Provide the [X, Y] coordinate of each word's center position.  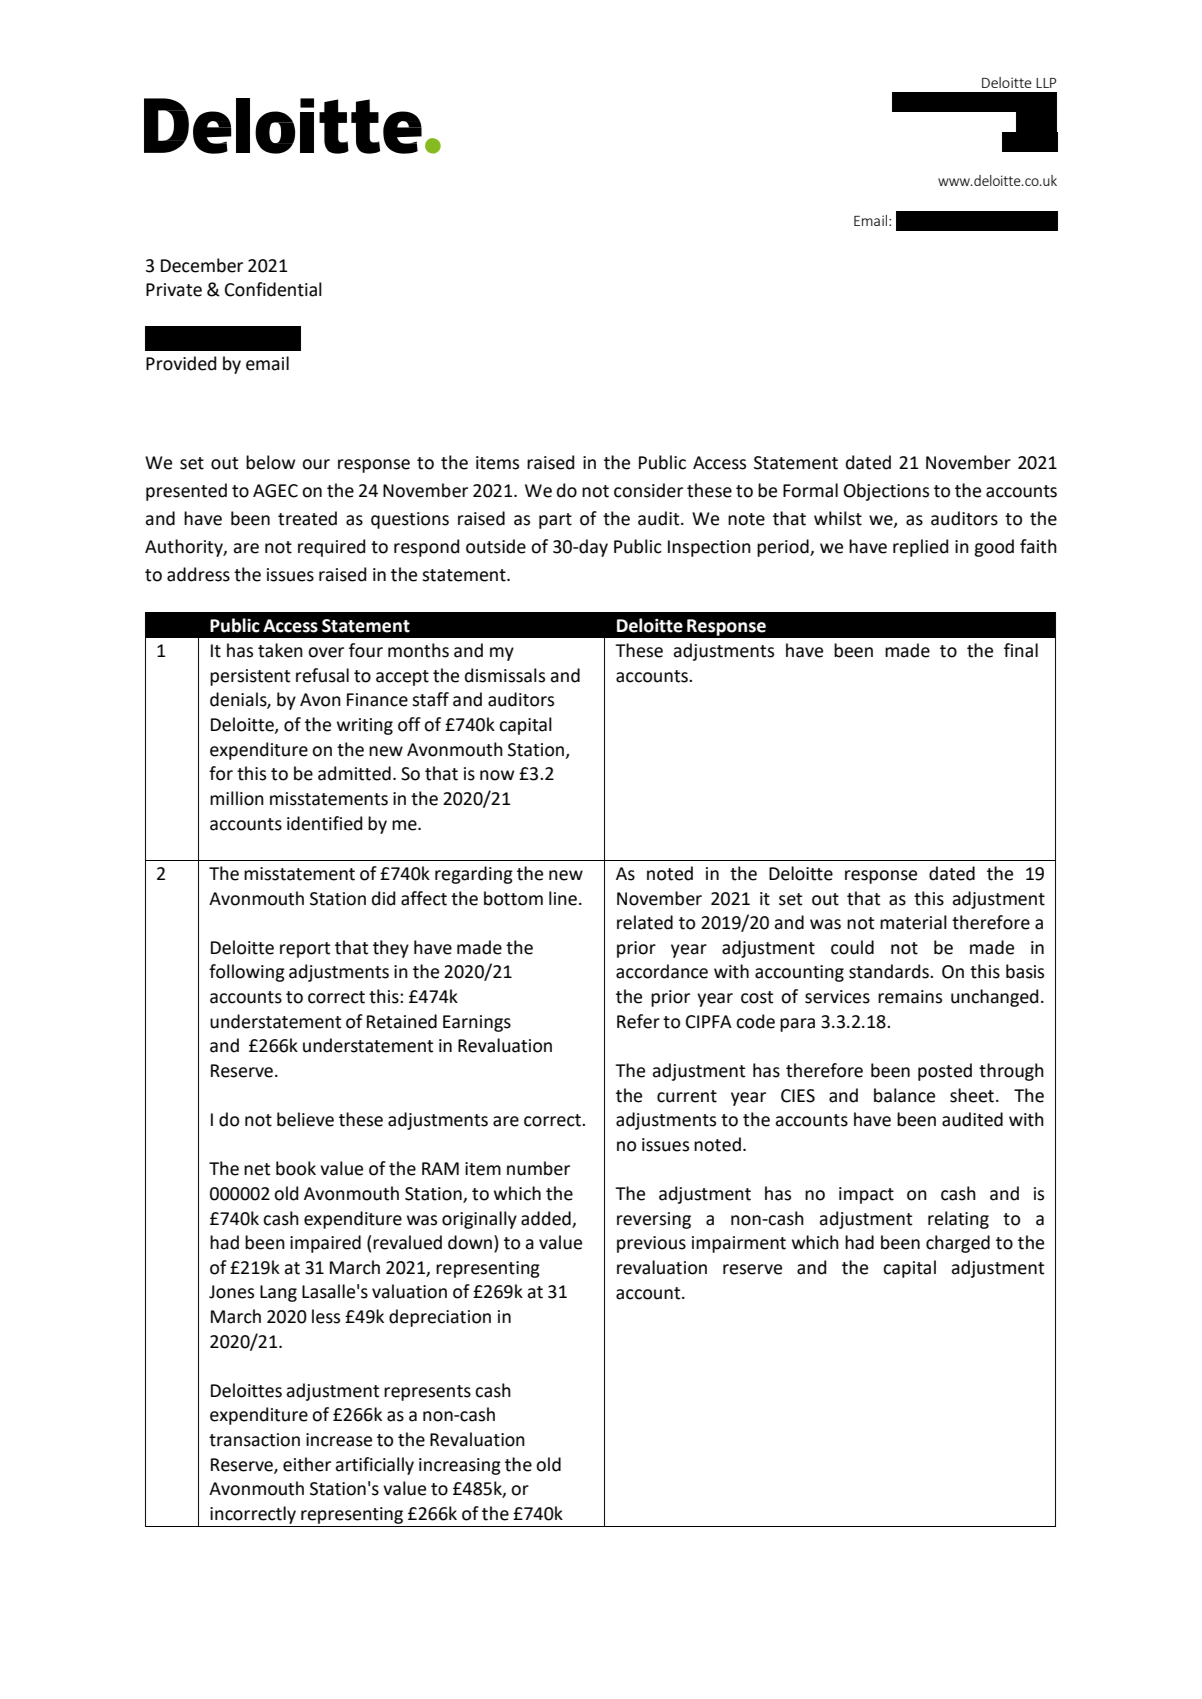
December [202, 265]
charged [958, 1244]
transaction [254, 1440]
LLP [1046, 83]
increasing [460, 1466]
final [1021, 650]
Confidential [273, 289]
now [497, 775]
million [237, 798]
